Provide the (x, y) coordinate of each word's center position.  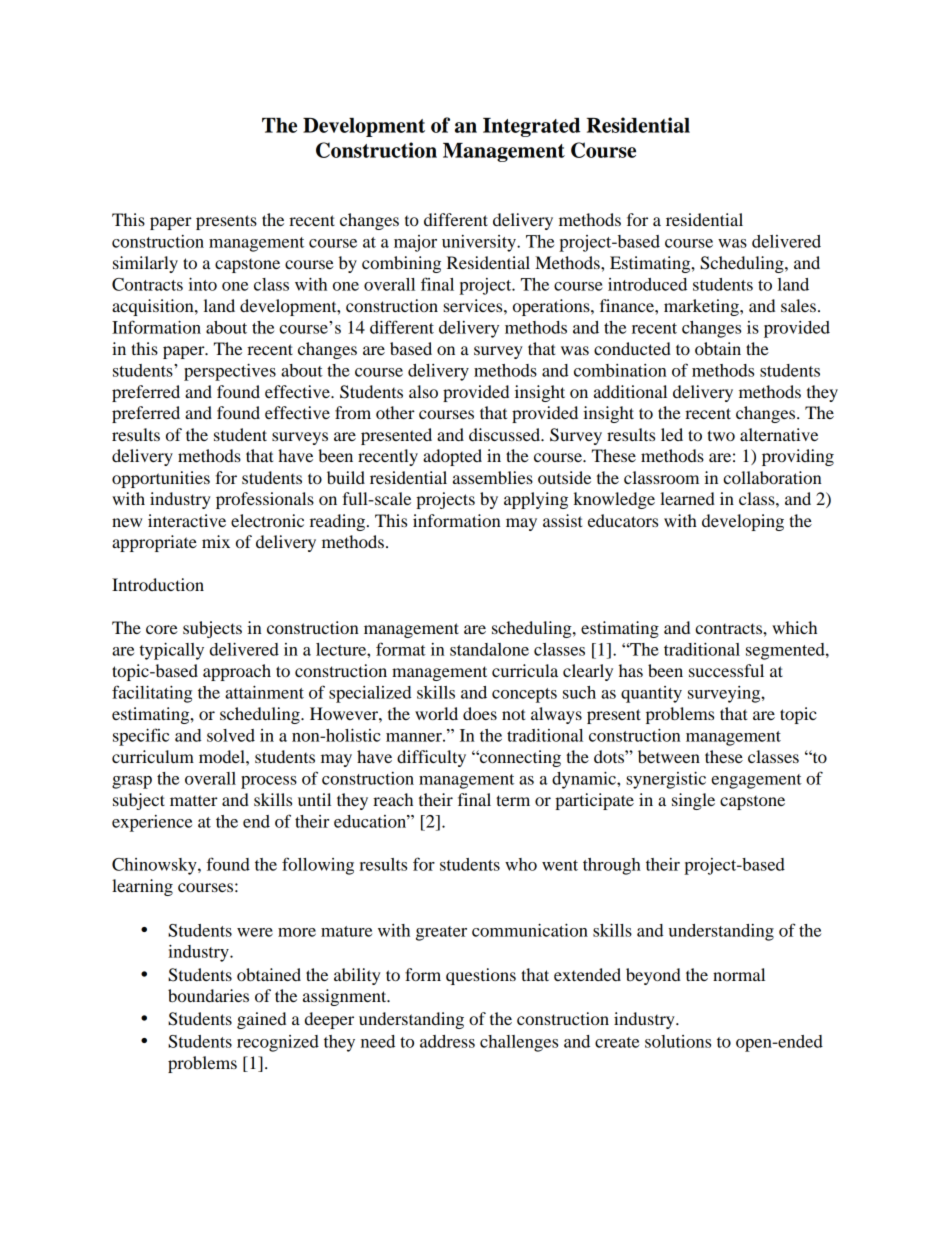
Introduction (158, 584)
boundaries (208, 995)
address (447, 1041)
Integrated (531, 127)
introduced (647, 284)
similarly (145, 264)
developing (743, 522)
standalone (489, 649)
